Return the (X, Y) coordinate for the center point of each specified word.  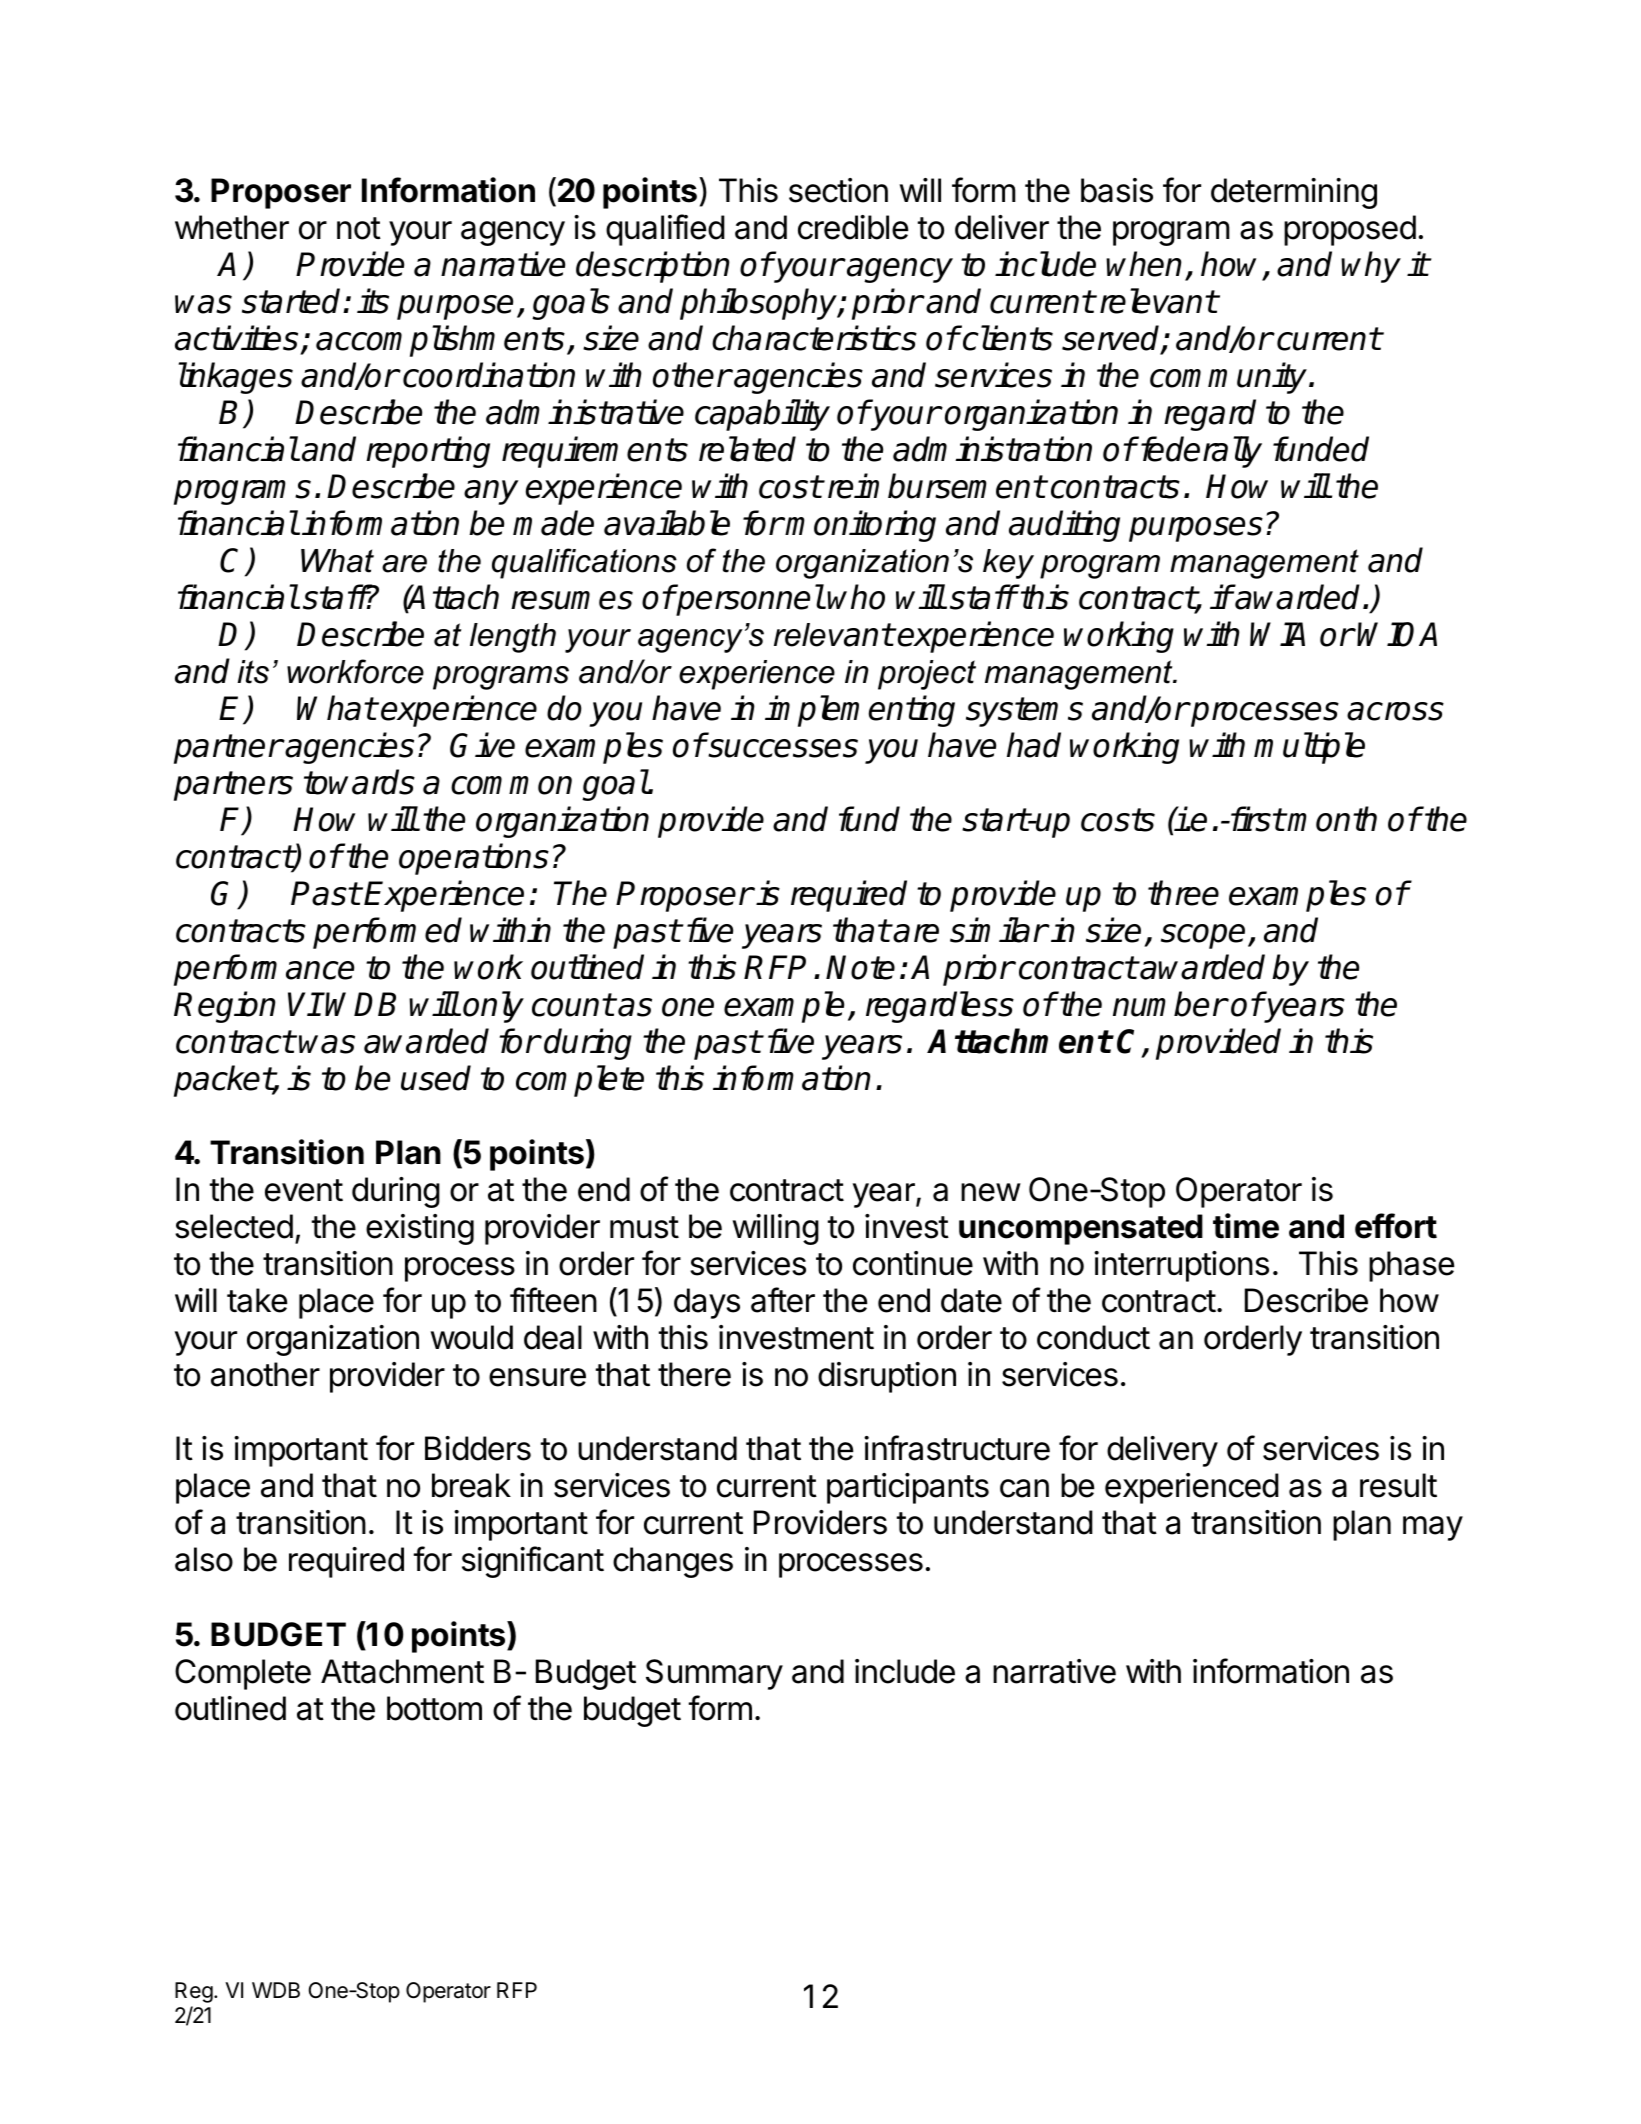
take (257, 1300)
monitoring (860, 526)
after (783, 1300)
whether (232, 227)
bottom (434, 1708)
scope (1203, 936)
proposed (1350, 230)
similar (998, 930)
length (513, 638)
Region (225, 1007)
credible (853, 227)
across (1395, 711)
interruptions (1181, 1266)
